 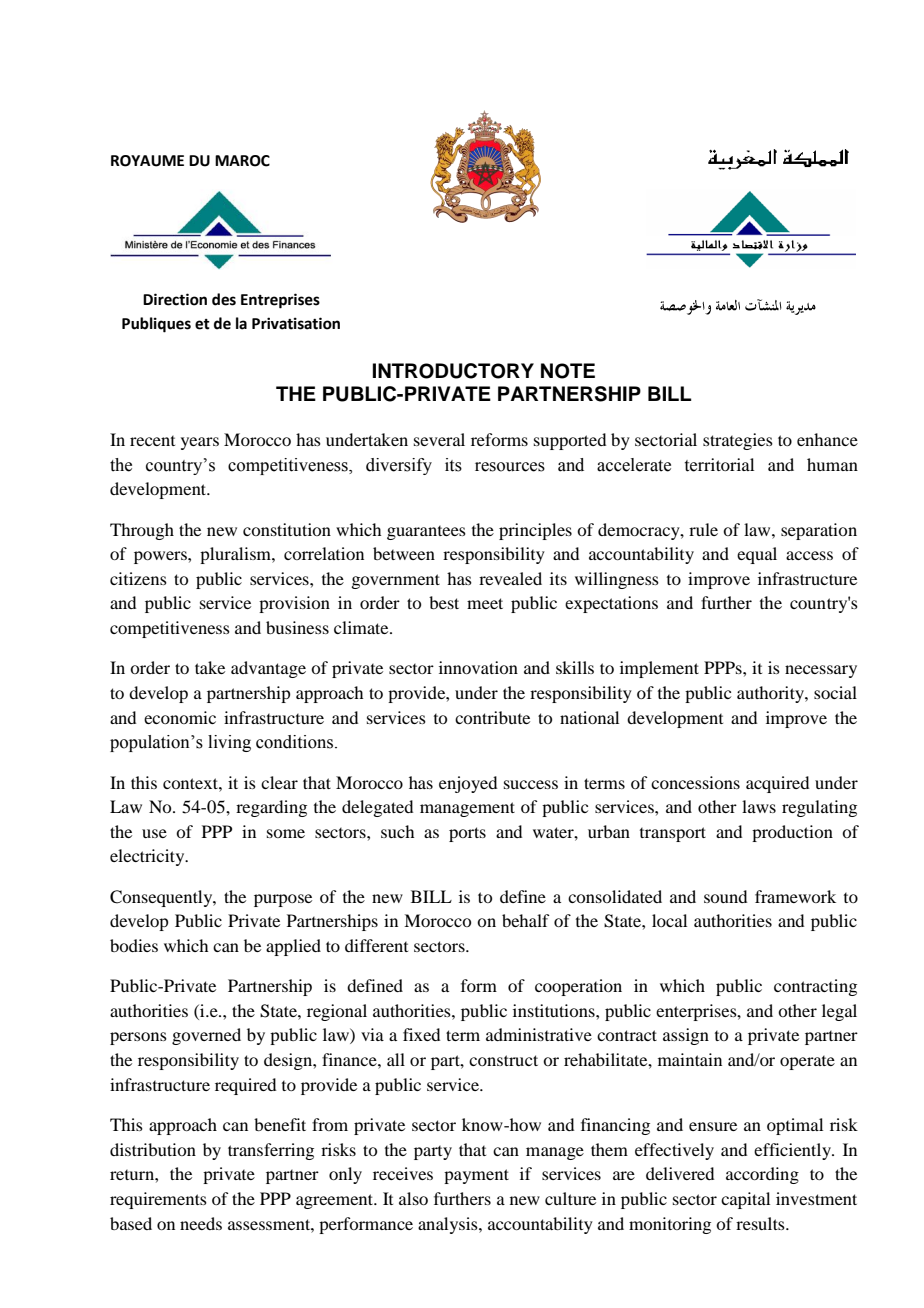 I want to click on INTRODUCTORY, so click(x=453, y=371).
